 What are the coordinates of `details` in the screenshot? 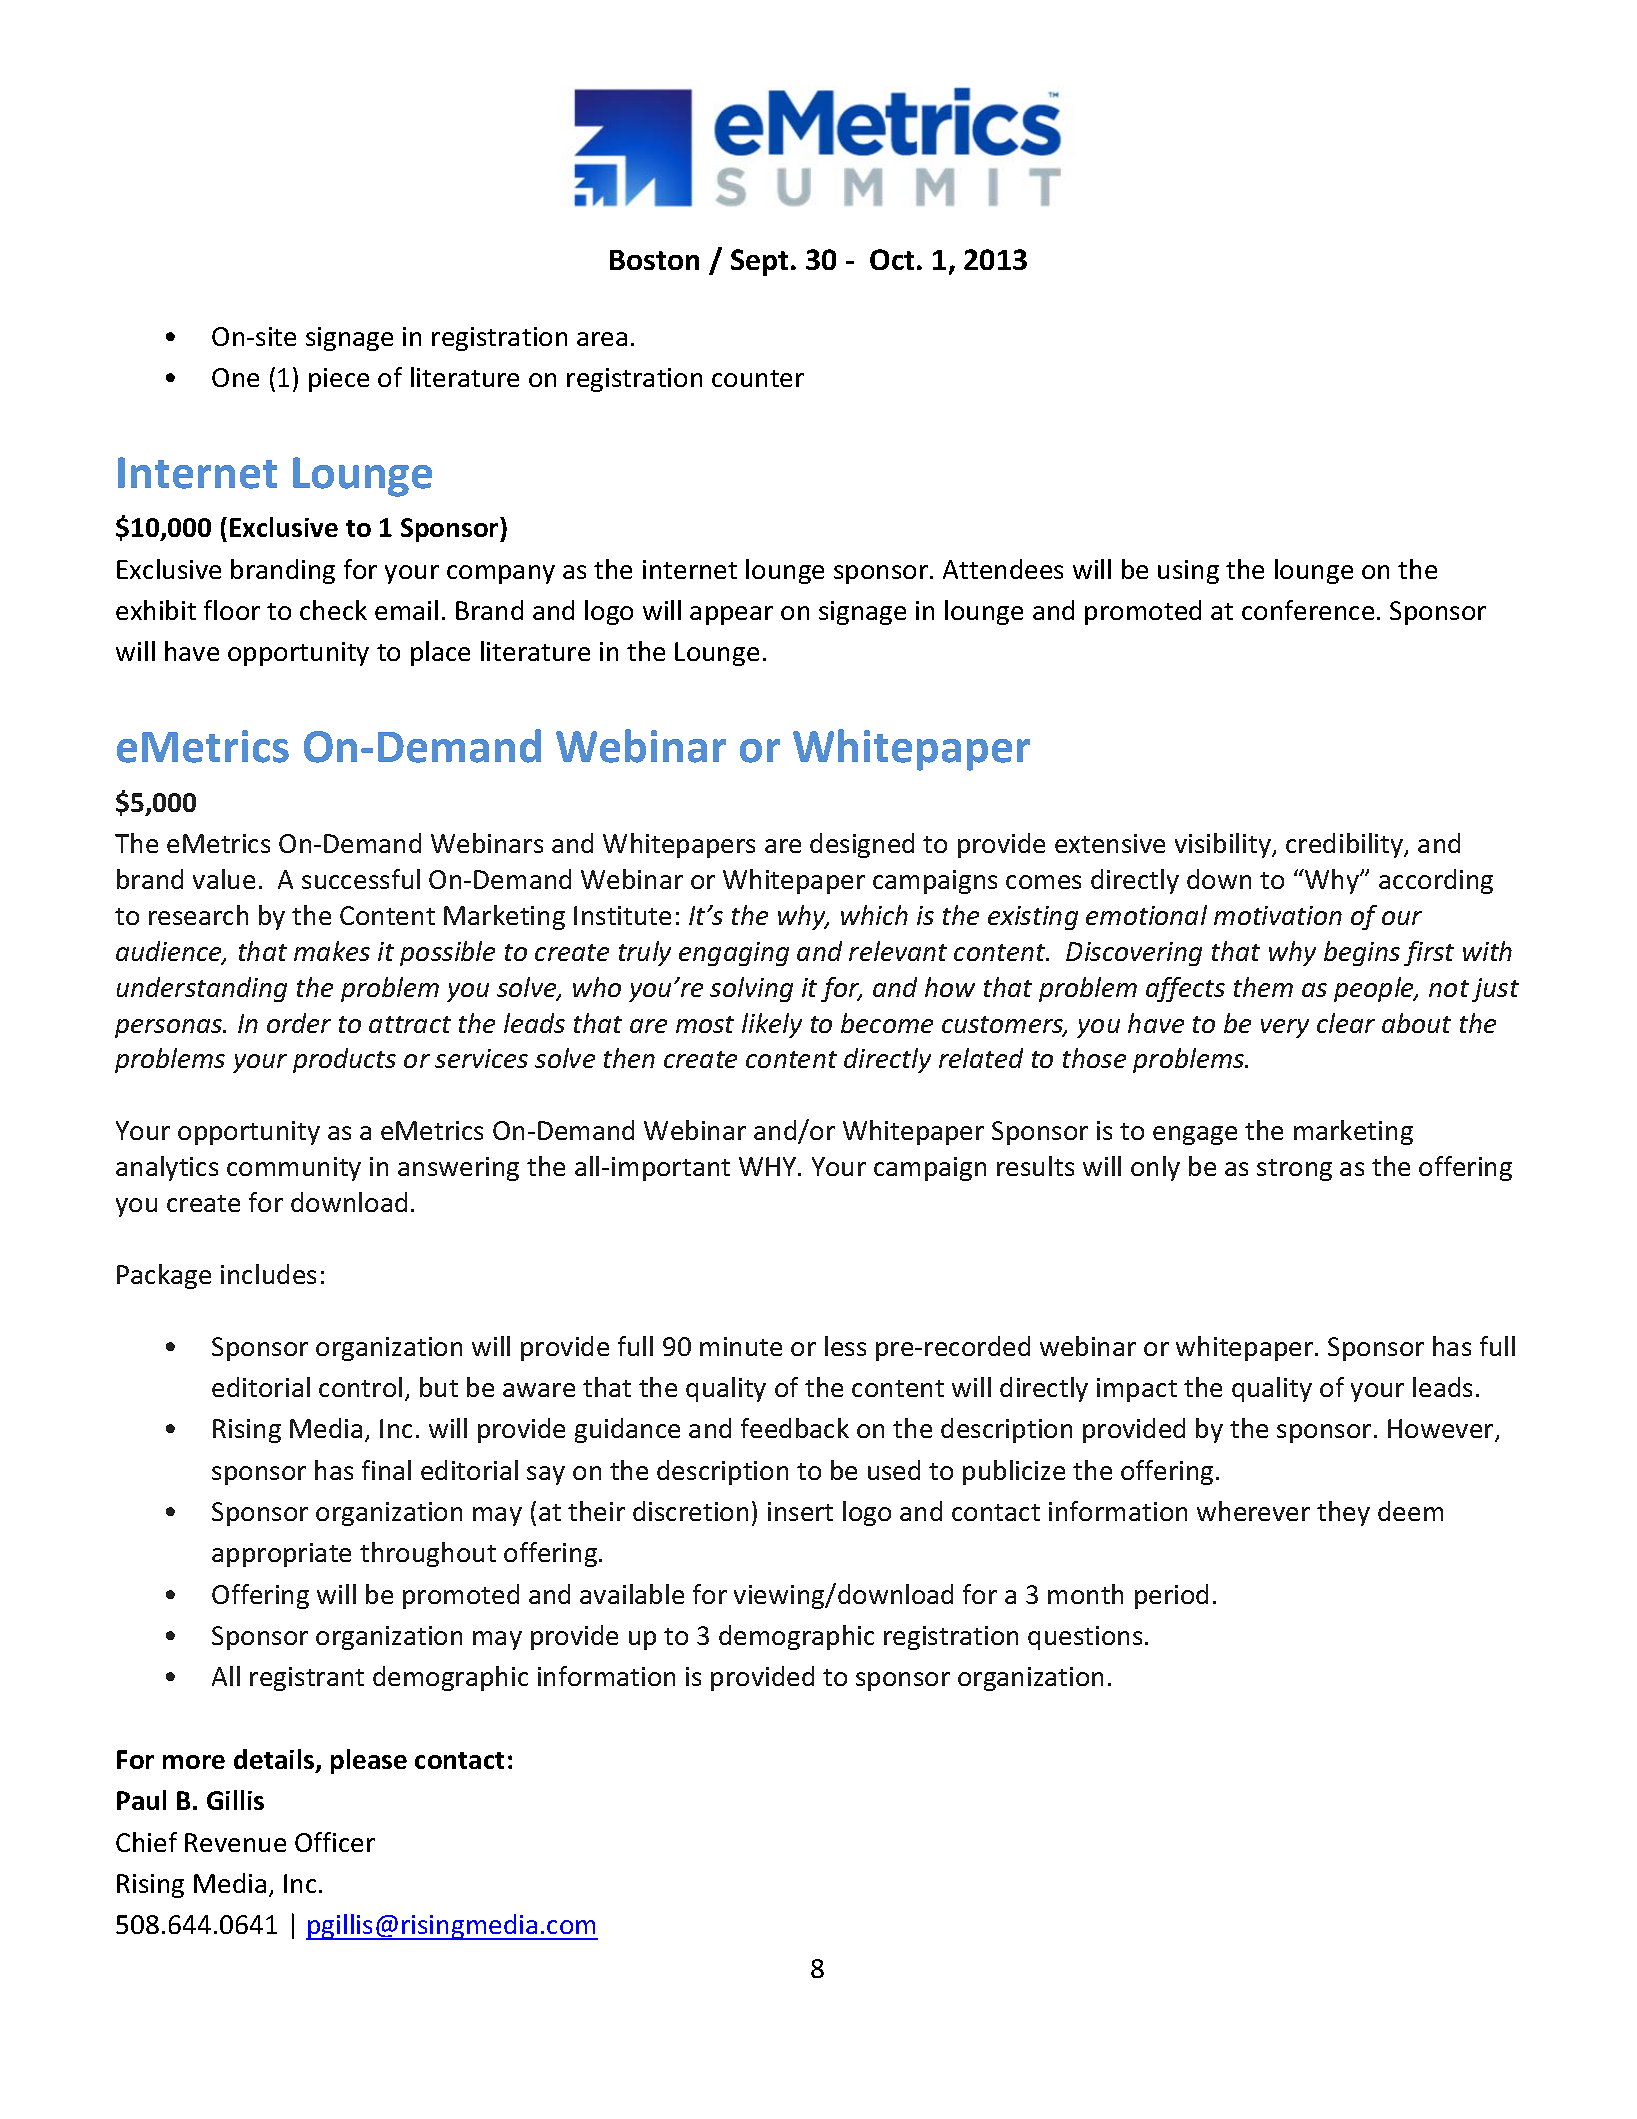 It's located at (275, 1760).
